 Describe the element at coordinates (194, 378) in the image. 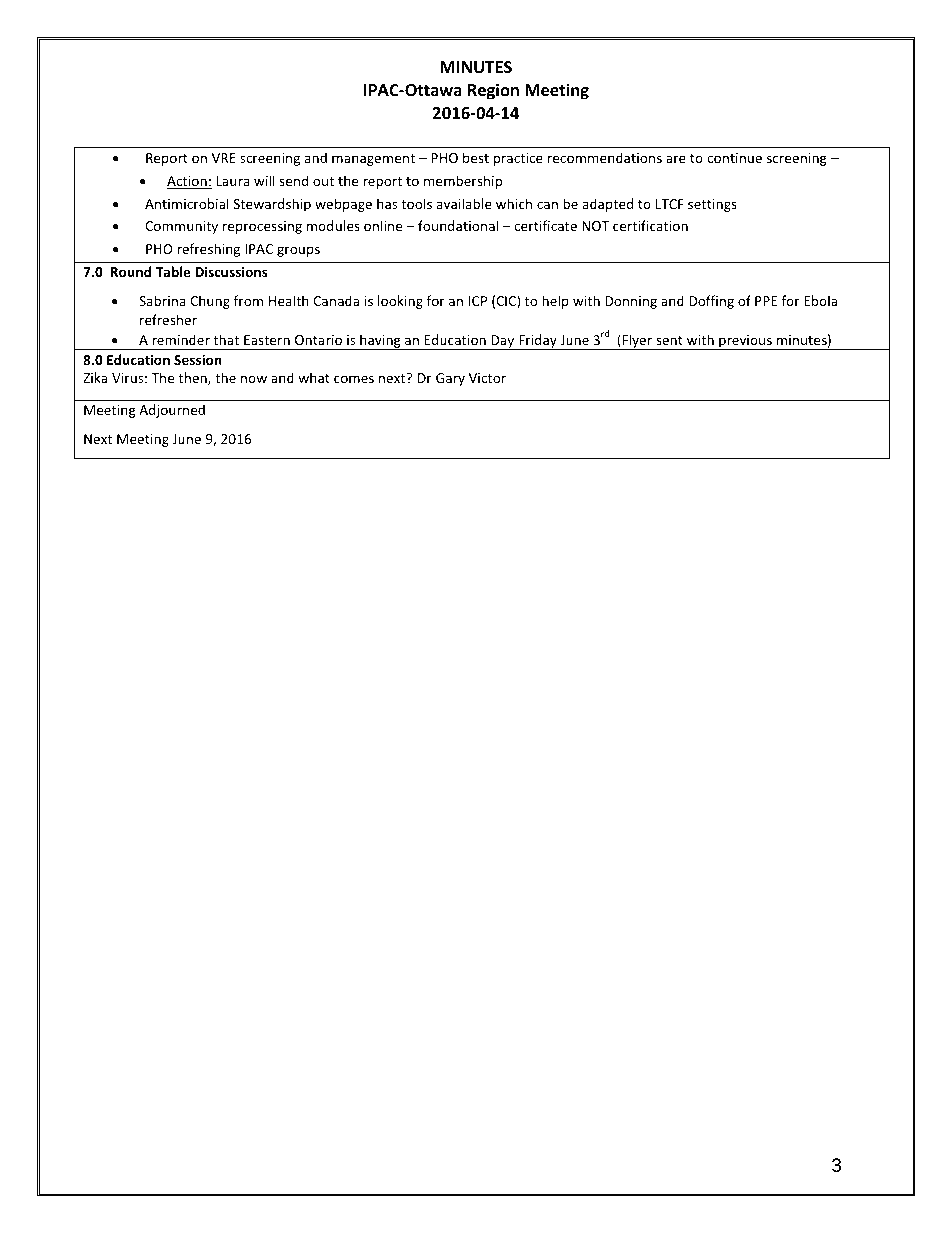

I see `then` at that location.
